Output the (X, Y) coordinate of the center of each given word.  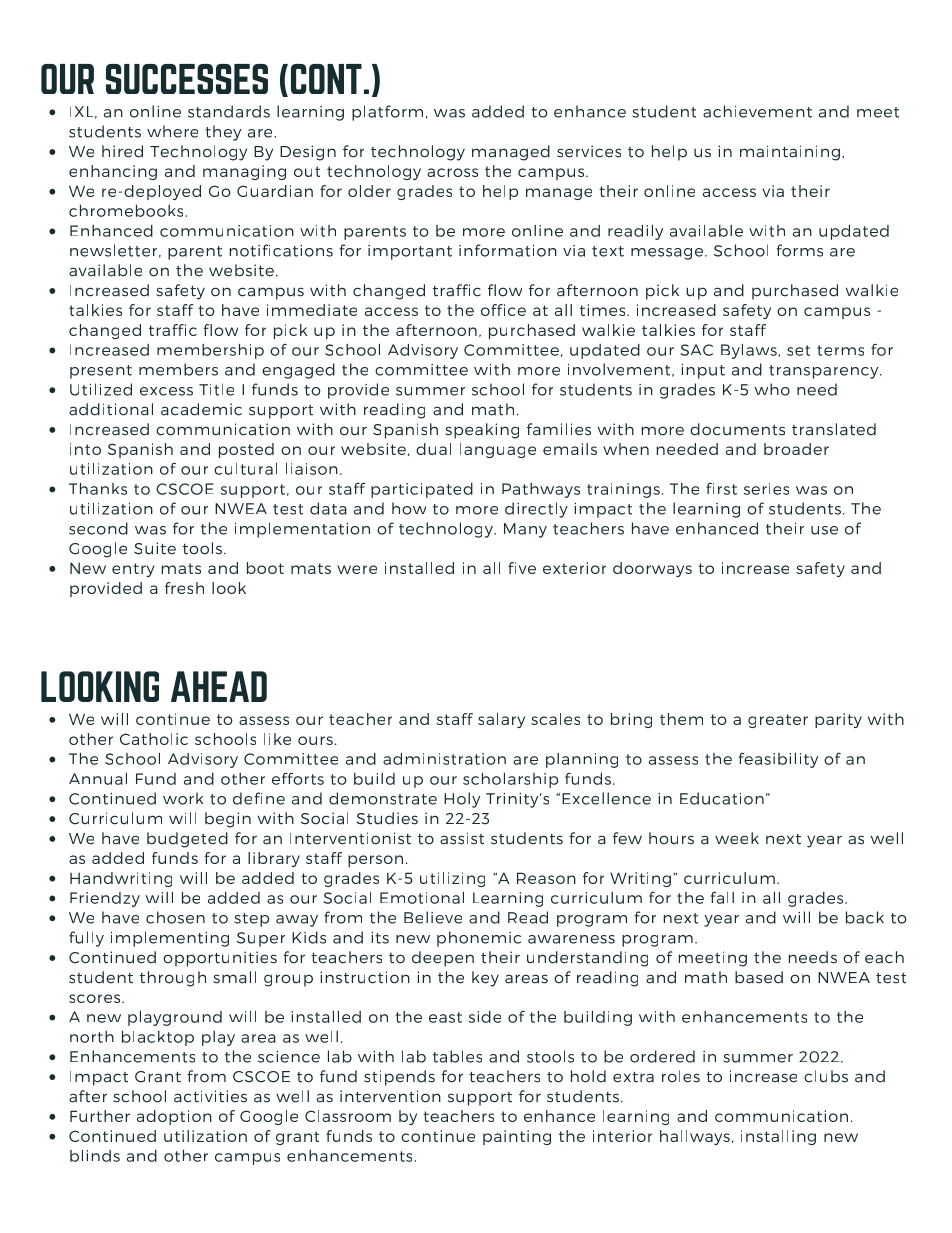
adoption (174, 1117)
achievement (757, 111)
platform (387, 113)
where (172, 131)
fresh (184, 588)
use (824, 530)
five (522, 568)
